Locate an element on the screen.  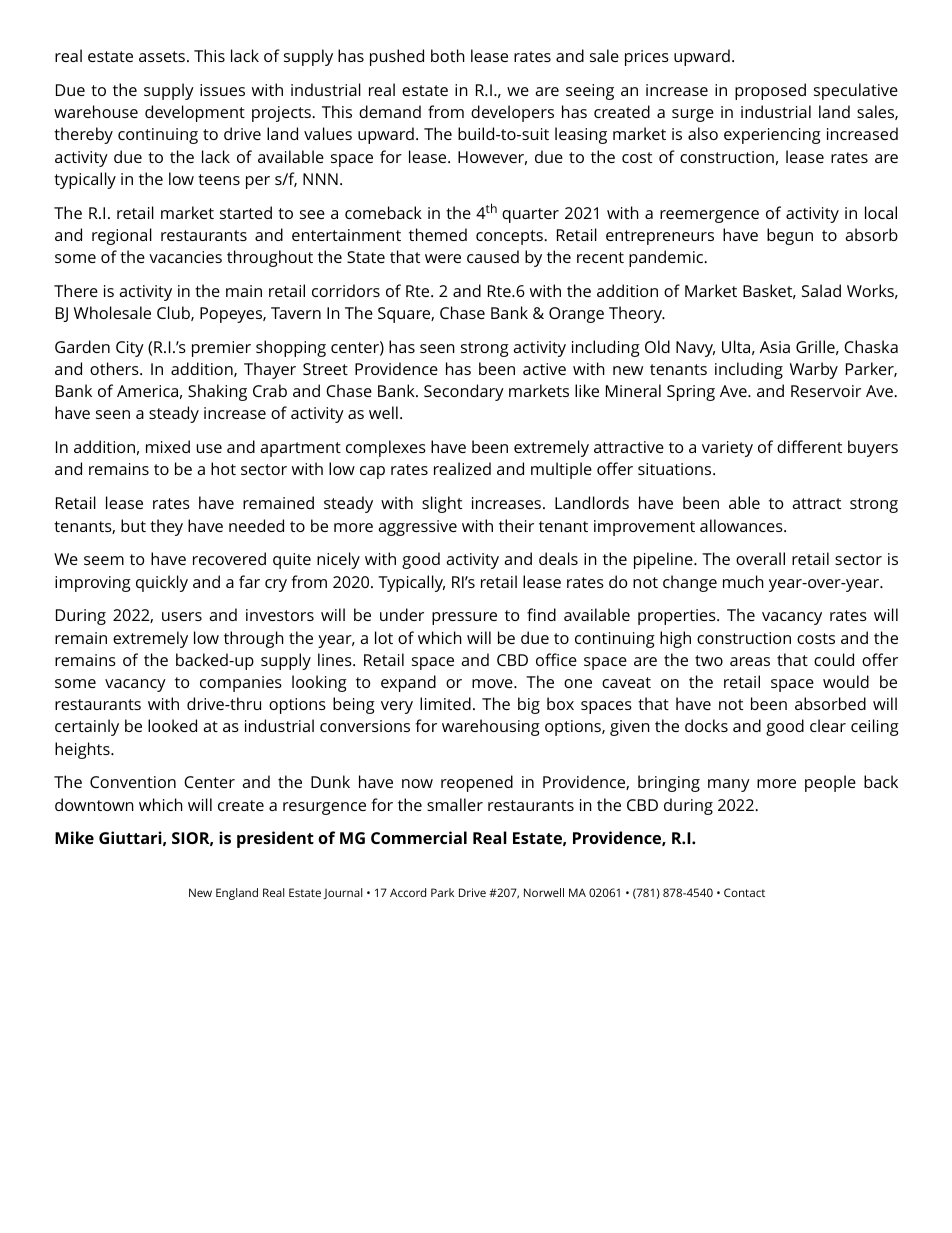
proposed is located at coordinates (770, 91).
